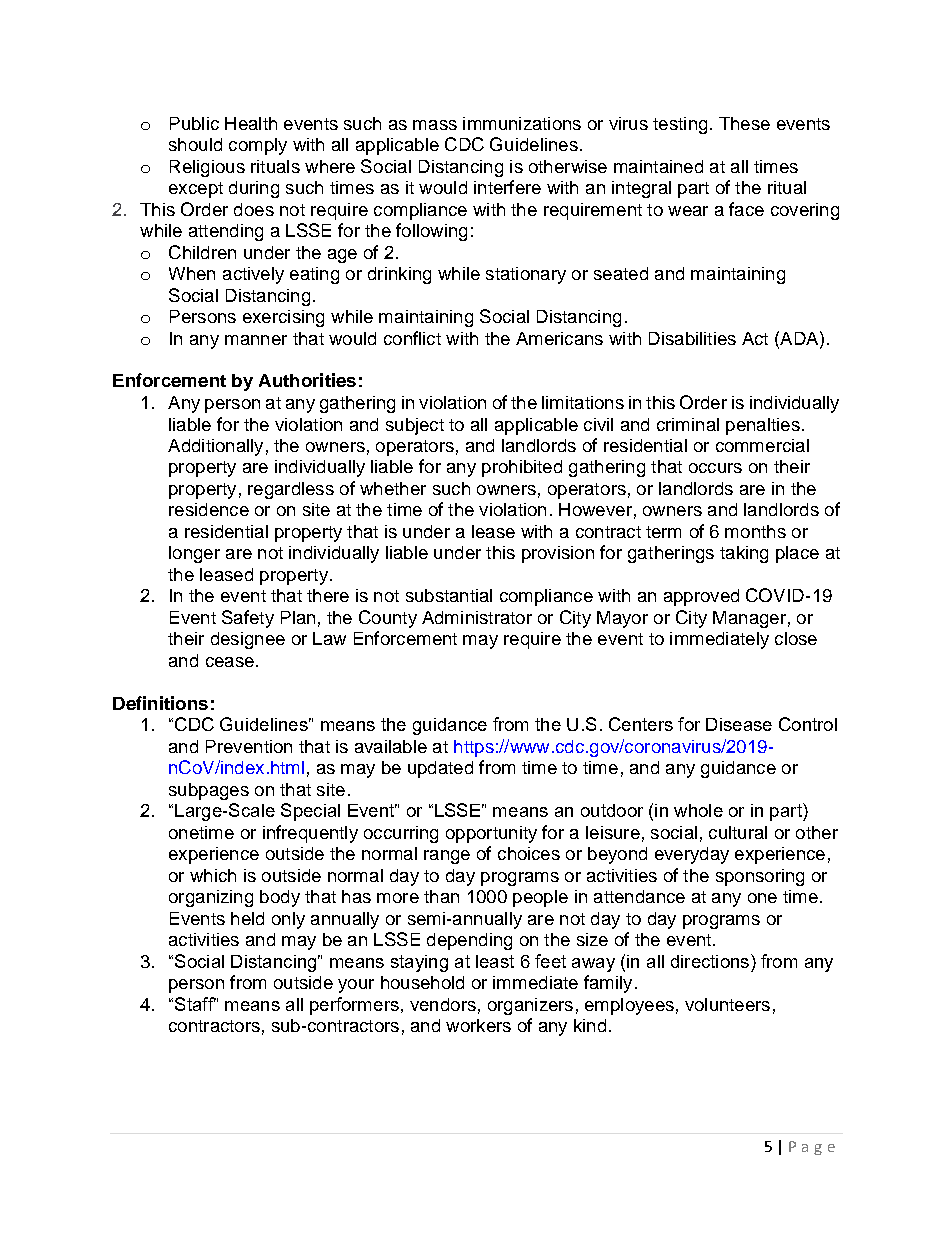 Image resolution: width=952 pixels, height=1233 pixels. Describe the element at coordinates (522, 468) in the screenshot. I see `prohibited` at that location.
